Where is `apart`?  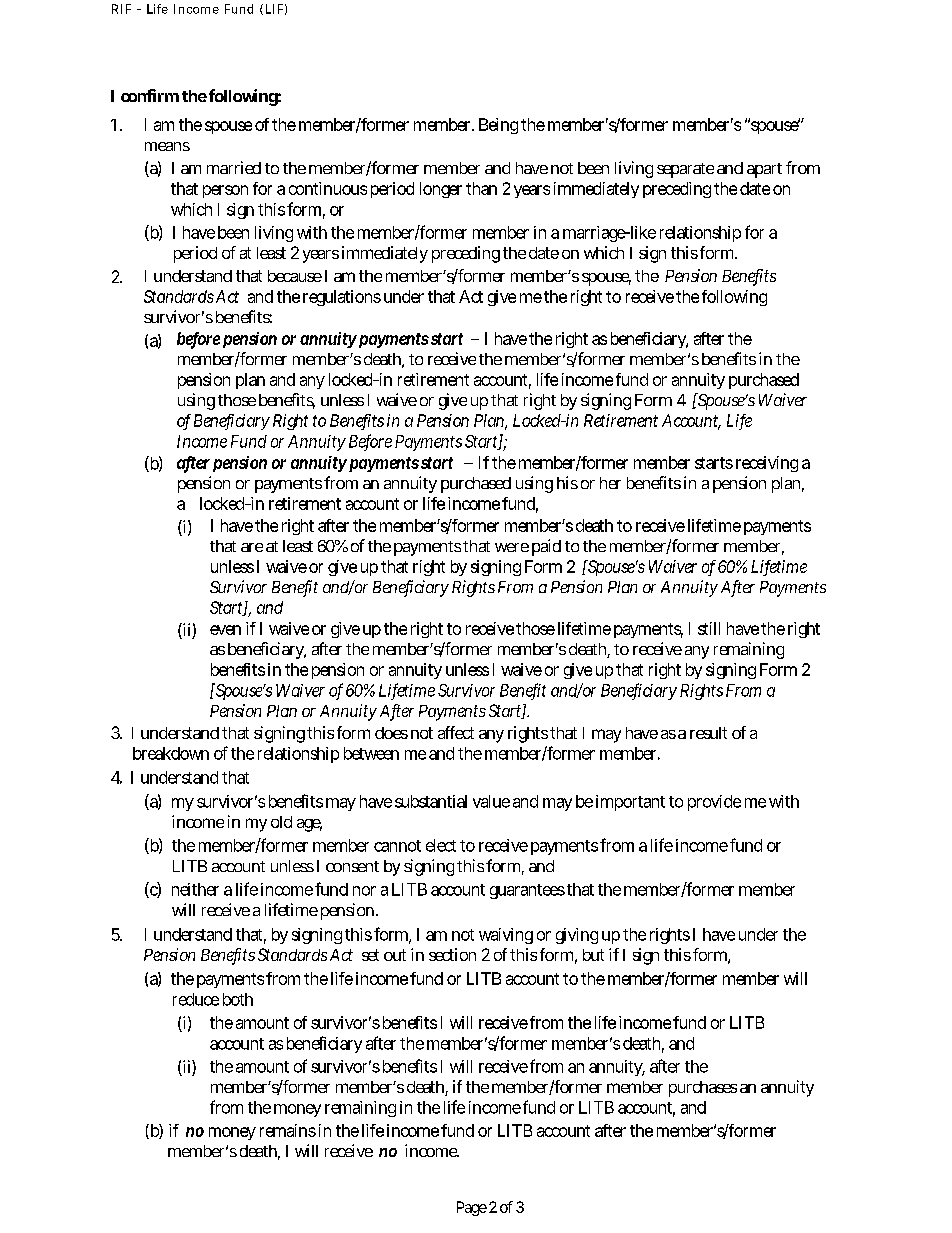 apart is located at coordinates (764, 170).
